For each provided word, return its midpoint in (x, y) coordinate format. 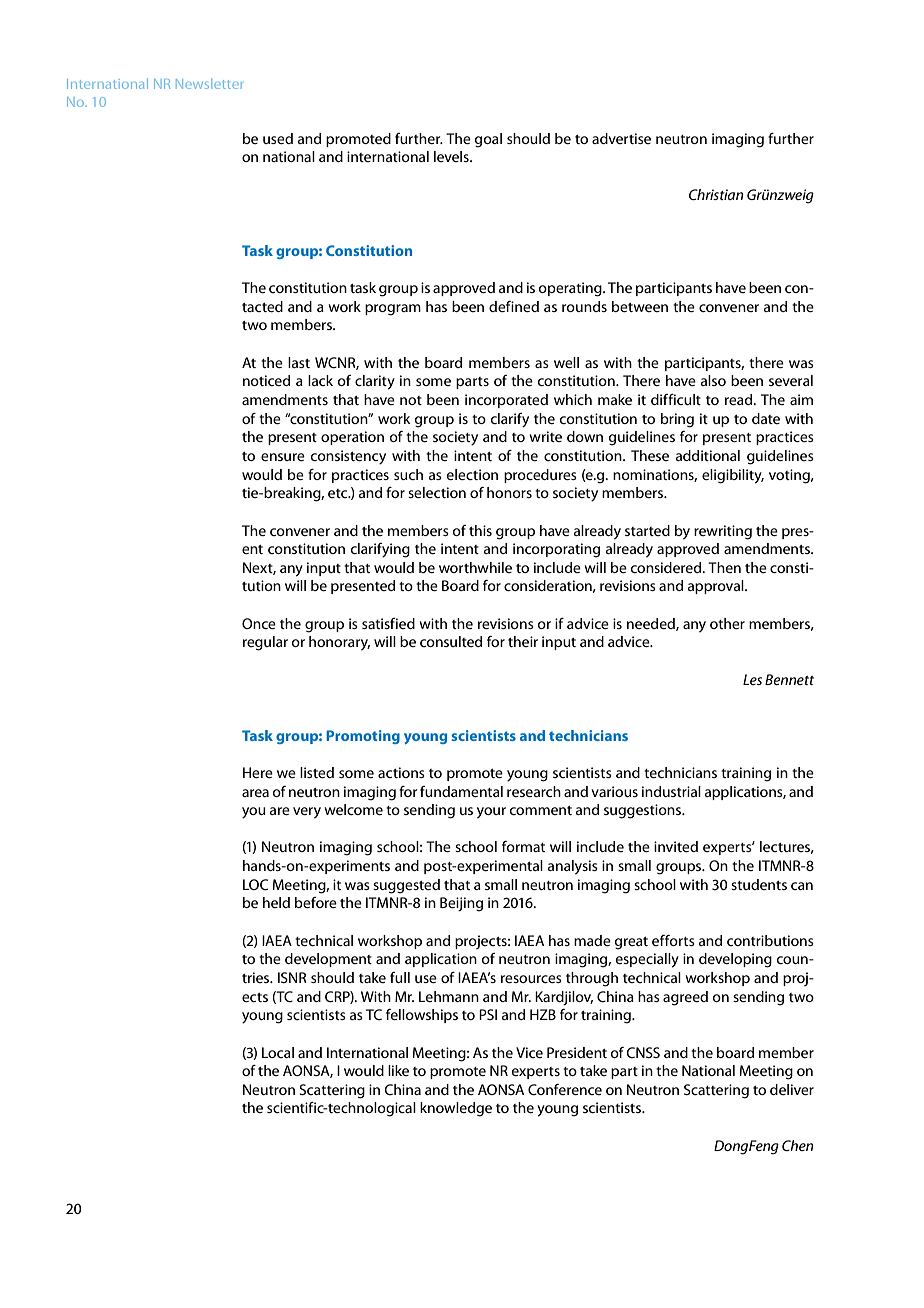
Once (259, 623)
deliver (792, 1089)
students (759, 884)
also (713, 380)
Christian (716, 194)
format (523, 846)
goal (488, 140)
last (299, 362)
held (276, 902)
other (727, 623)
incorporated (506, 401)
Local (278, 1052)
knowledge (456, 1109)
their (523, 641)
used (278, 138)
